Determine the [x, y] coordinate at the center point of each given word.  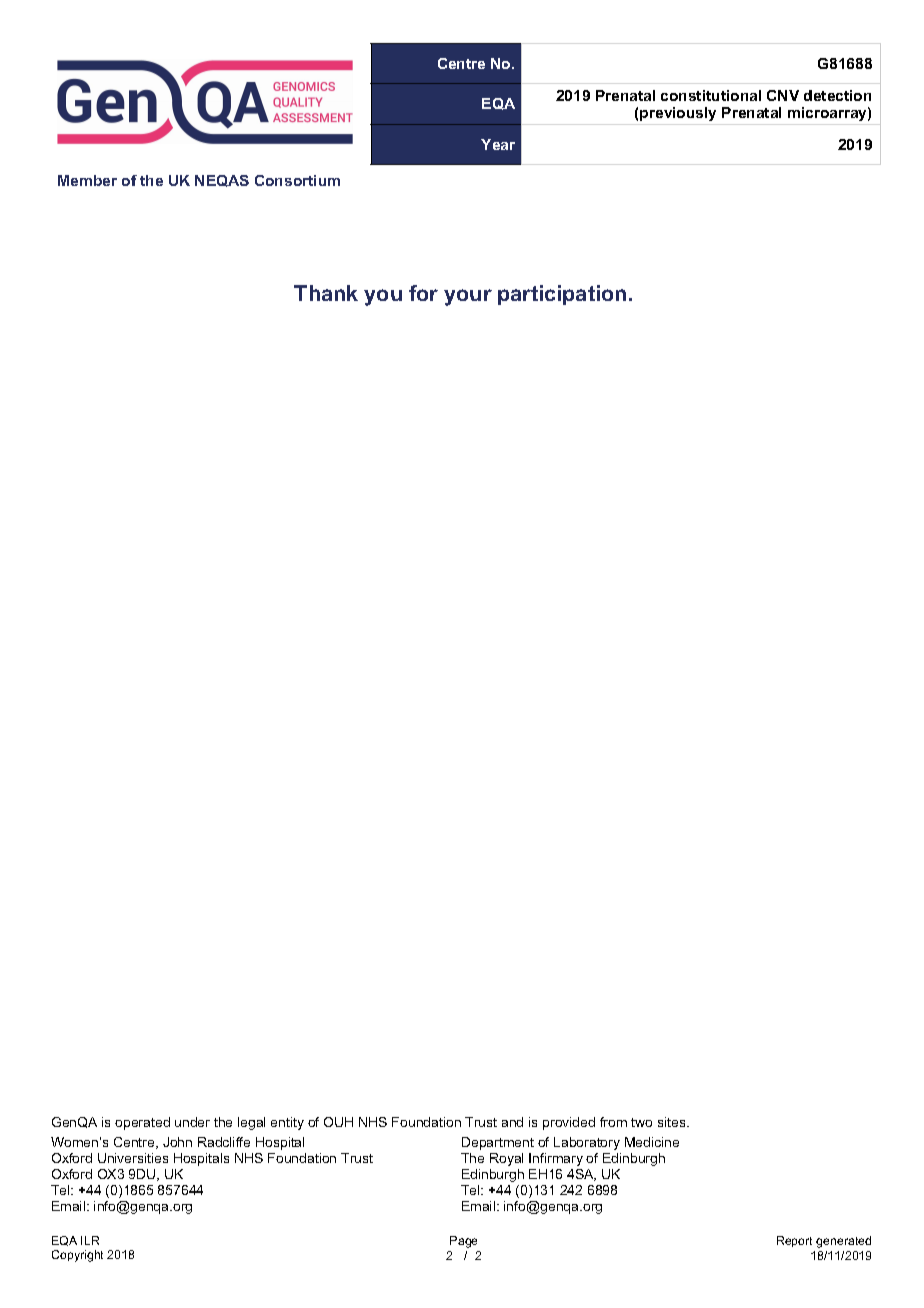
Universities [133, 1158]
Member [87, 180]
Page [463, 1242]
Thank [326, 293]
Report [794, 1241]
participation [562, 295]
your [468, 297]
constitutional [711, 95]
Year [498, 144]
